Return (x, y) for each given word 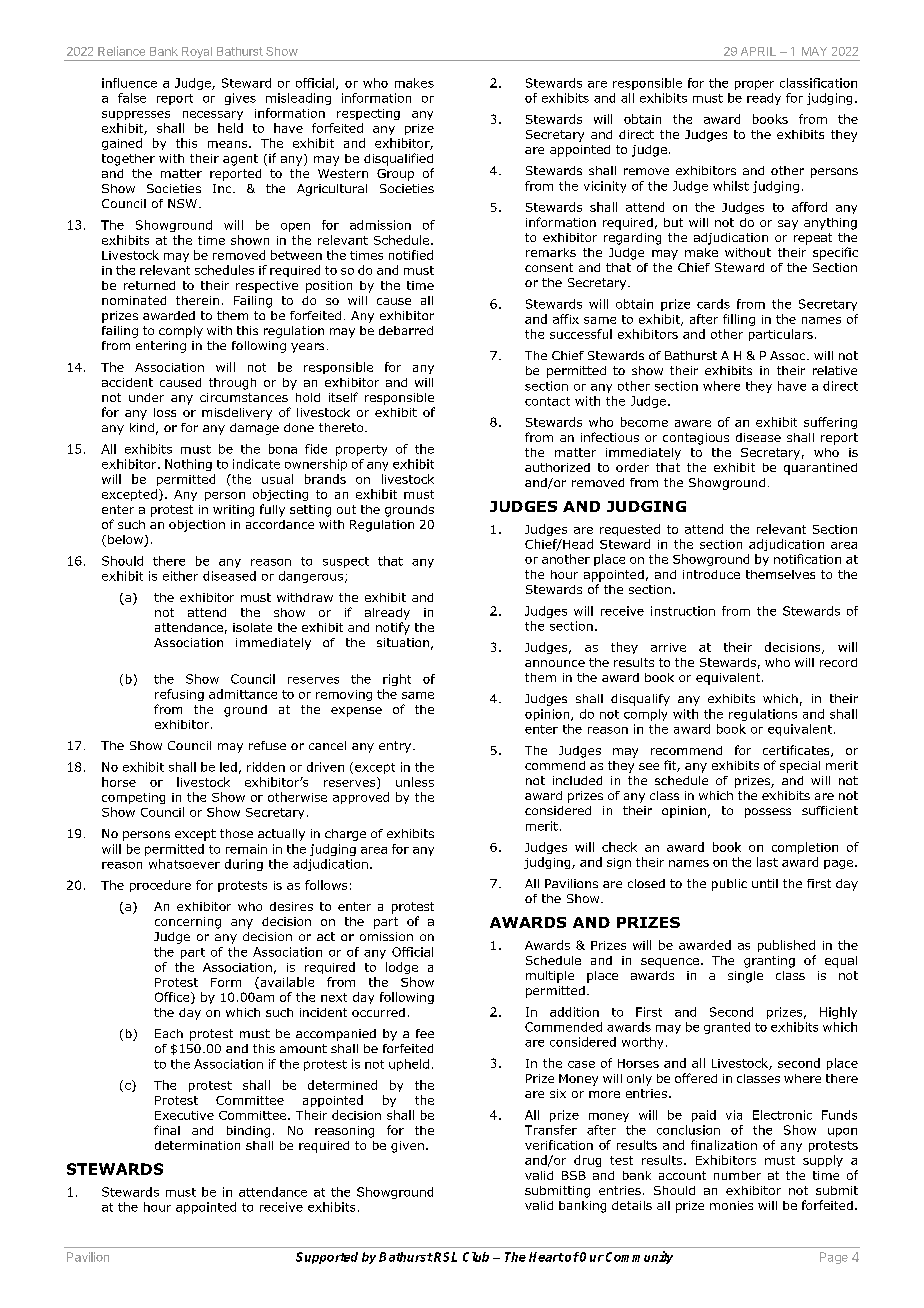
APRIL (758, 51)
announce (555, 663)
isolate (252, 627)
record (838, 662)
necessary (213, 115)
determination (197, 1145)
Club (476, 1257)
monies (731, 1205)
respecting (368, 114)
